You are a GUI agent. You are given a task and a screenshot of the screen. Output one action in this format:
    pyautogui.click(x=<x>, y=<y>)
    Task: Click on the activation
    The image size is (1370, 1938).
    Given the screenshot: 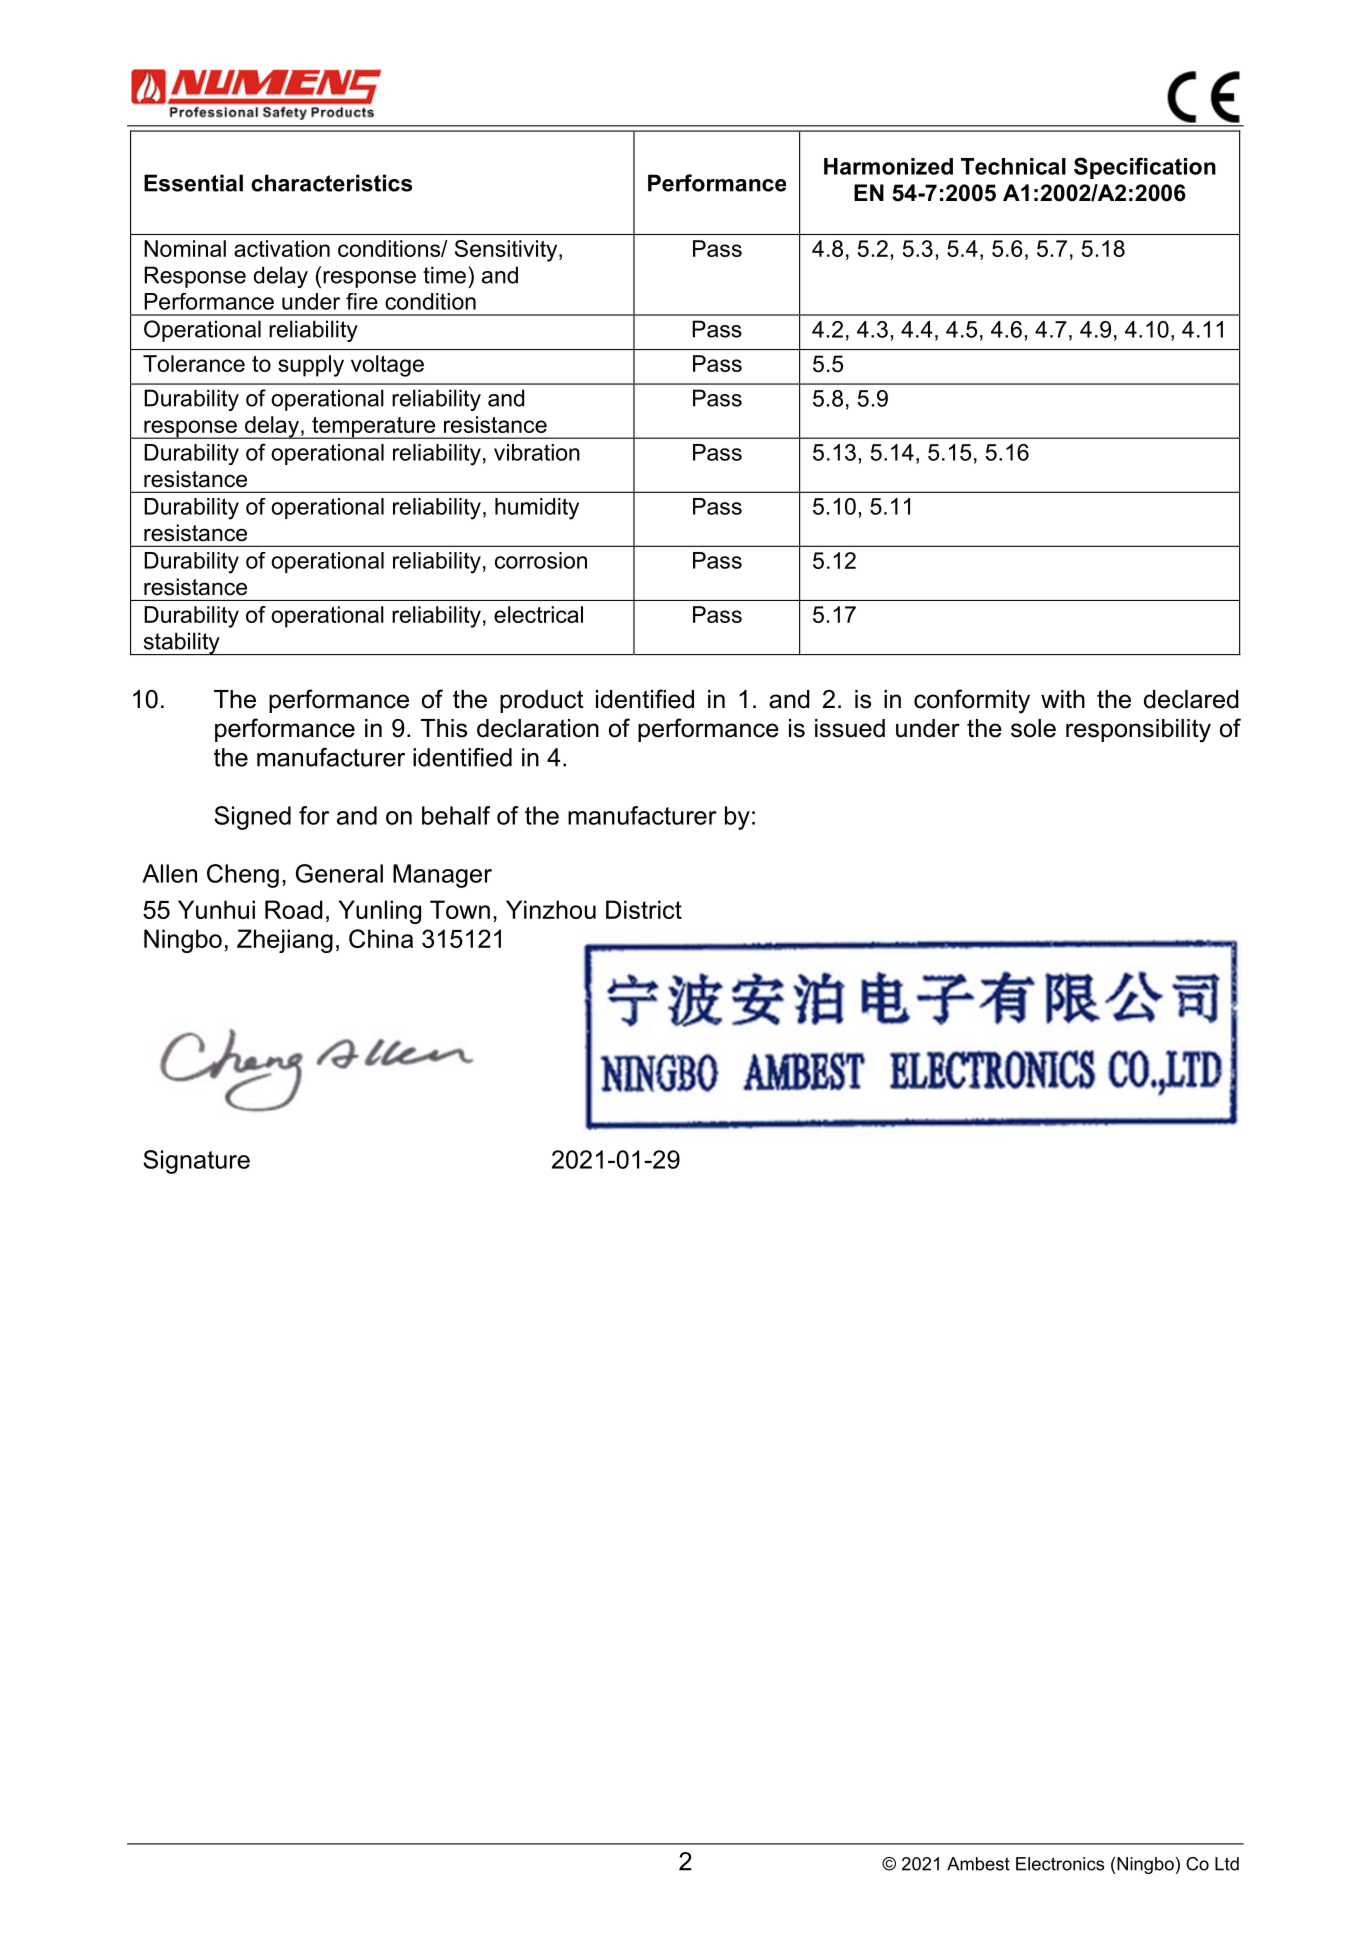 What is the action you would take?
    pyautogui.click(x=282, y=248)
